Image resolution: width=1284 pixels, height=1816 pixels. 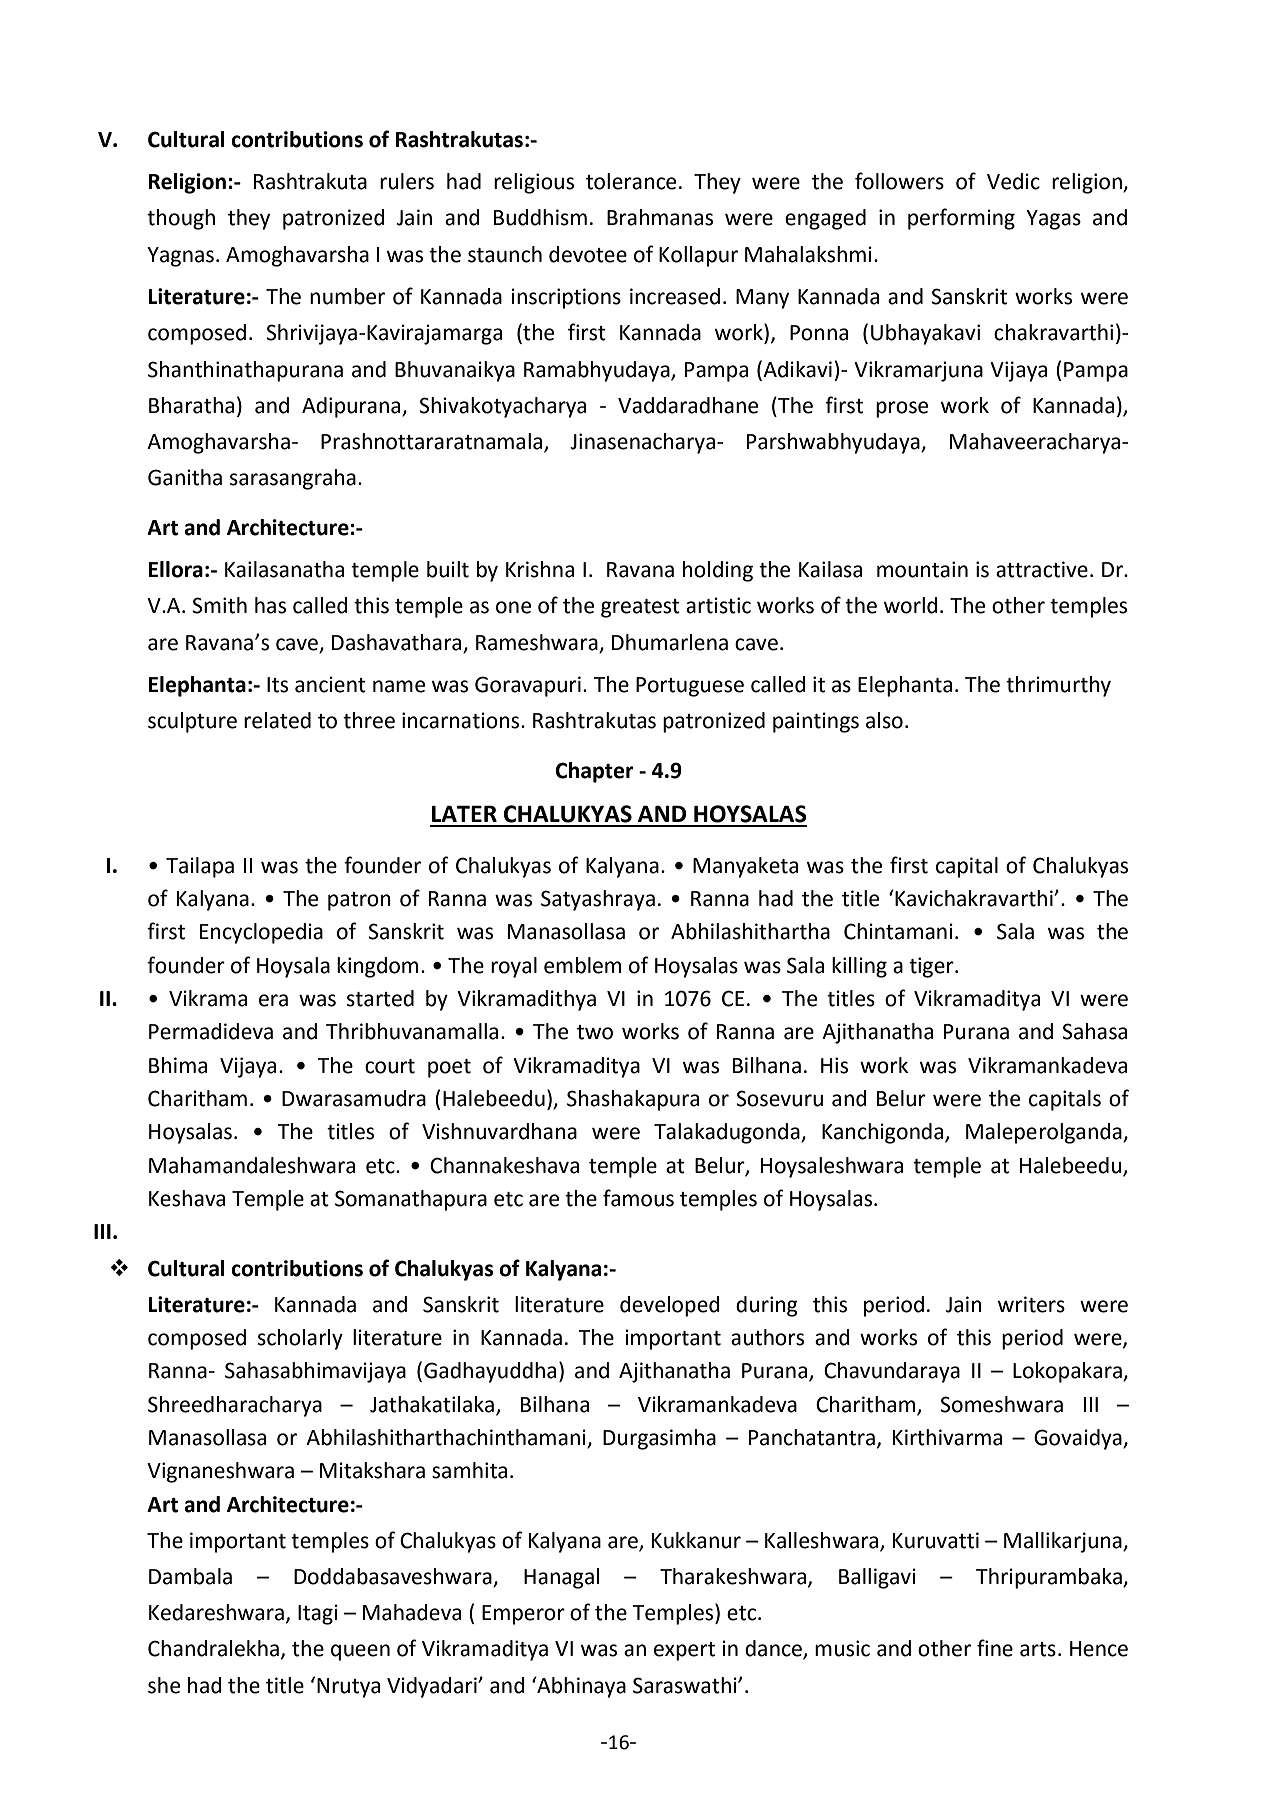 I want to click on tiger, so click(x=932, y=967).
